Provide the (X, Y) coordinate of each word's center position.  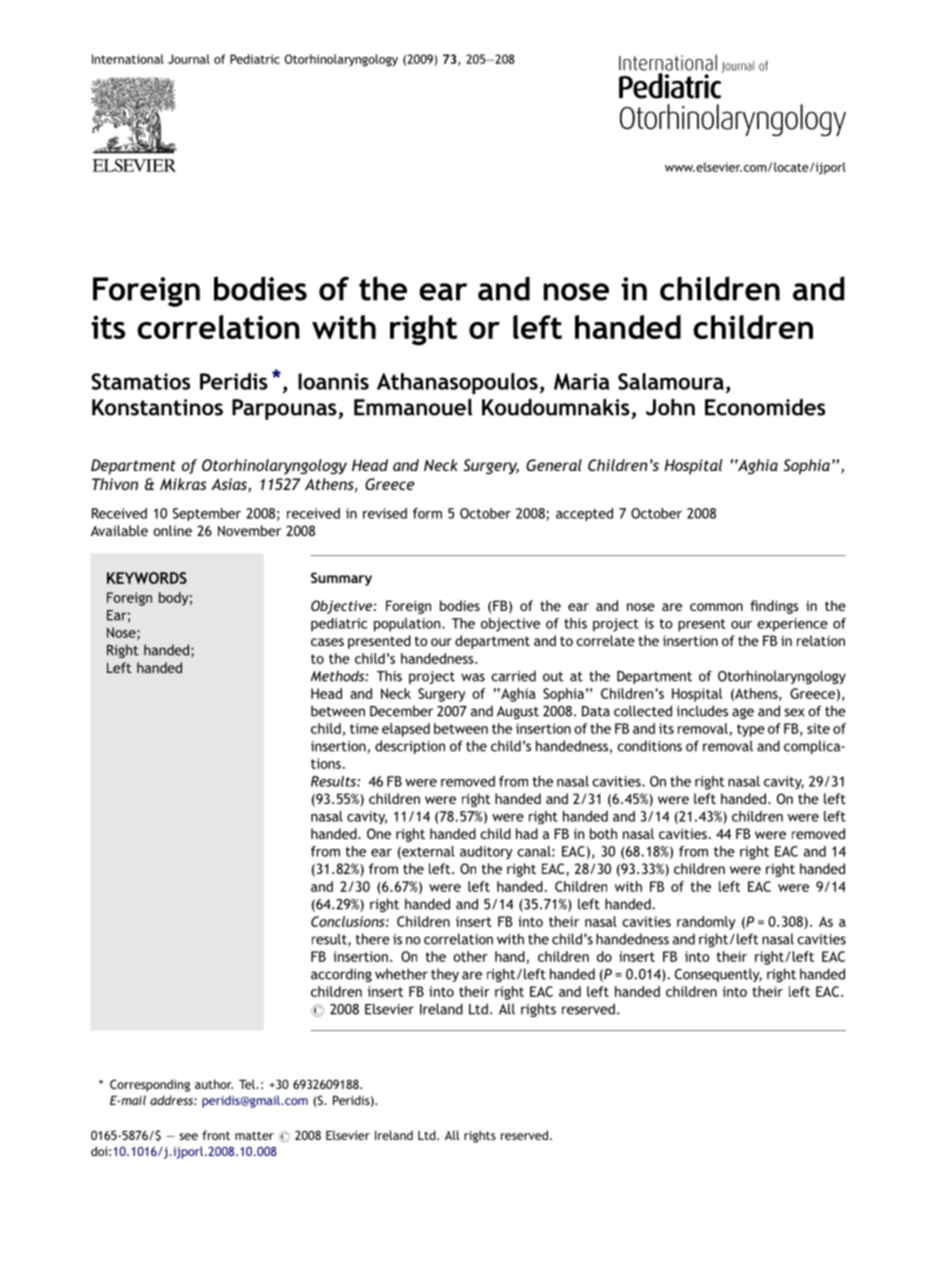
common (716, 607)
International (128, 59)
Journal (189, 59)
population (408, 625)
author (214, 1084)
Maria (582, 381)
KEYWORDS (147, 578)
